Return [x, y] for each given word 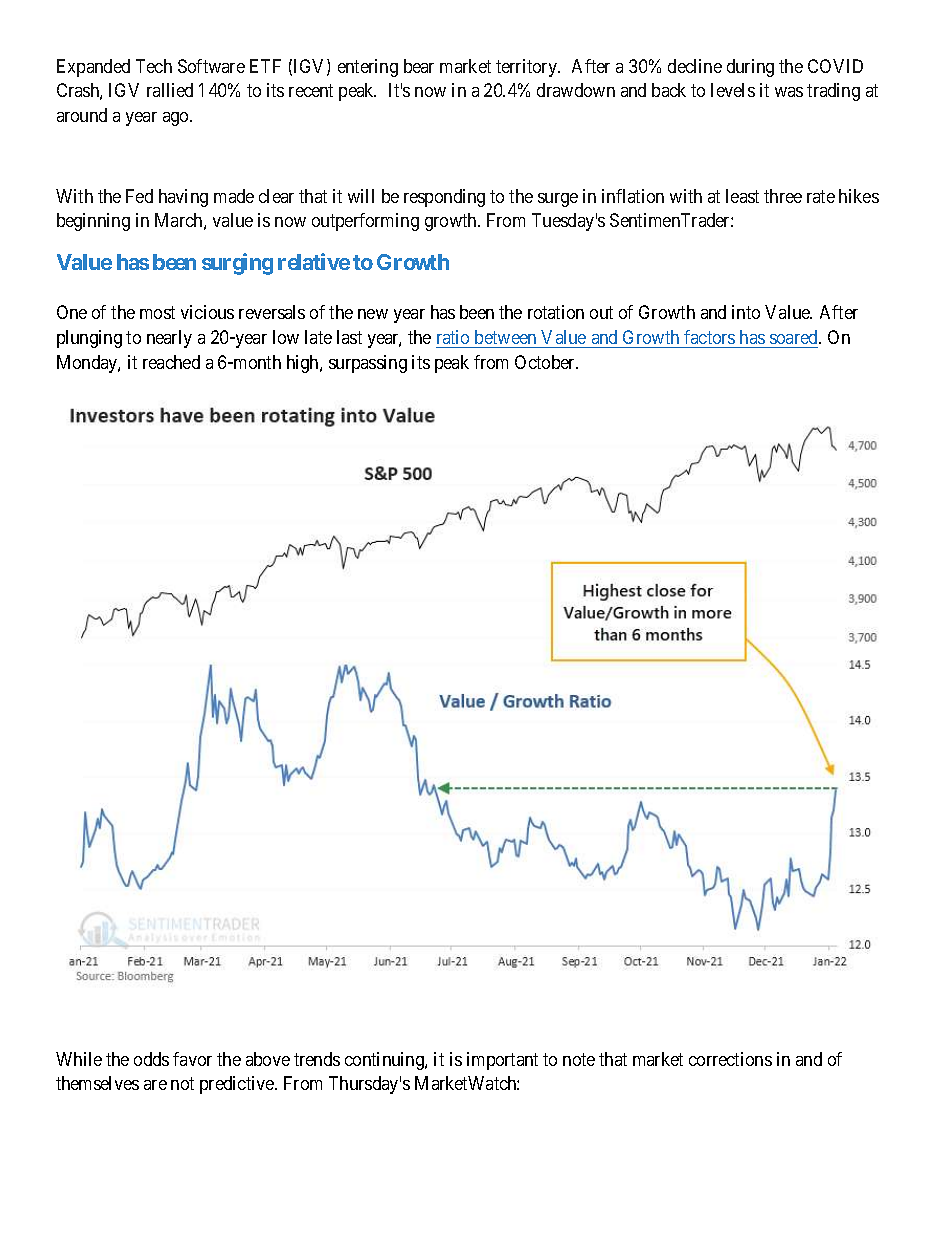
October [546, 362]
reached [171, 362]
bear [419, 66]
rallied [170, 90]
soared [795, 337]
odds [151, 1059]
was [789, 92]
